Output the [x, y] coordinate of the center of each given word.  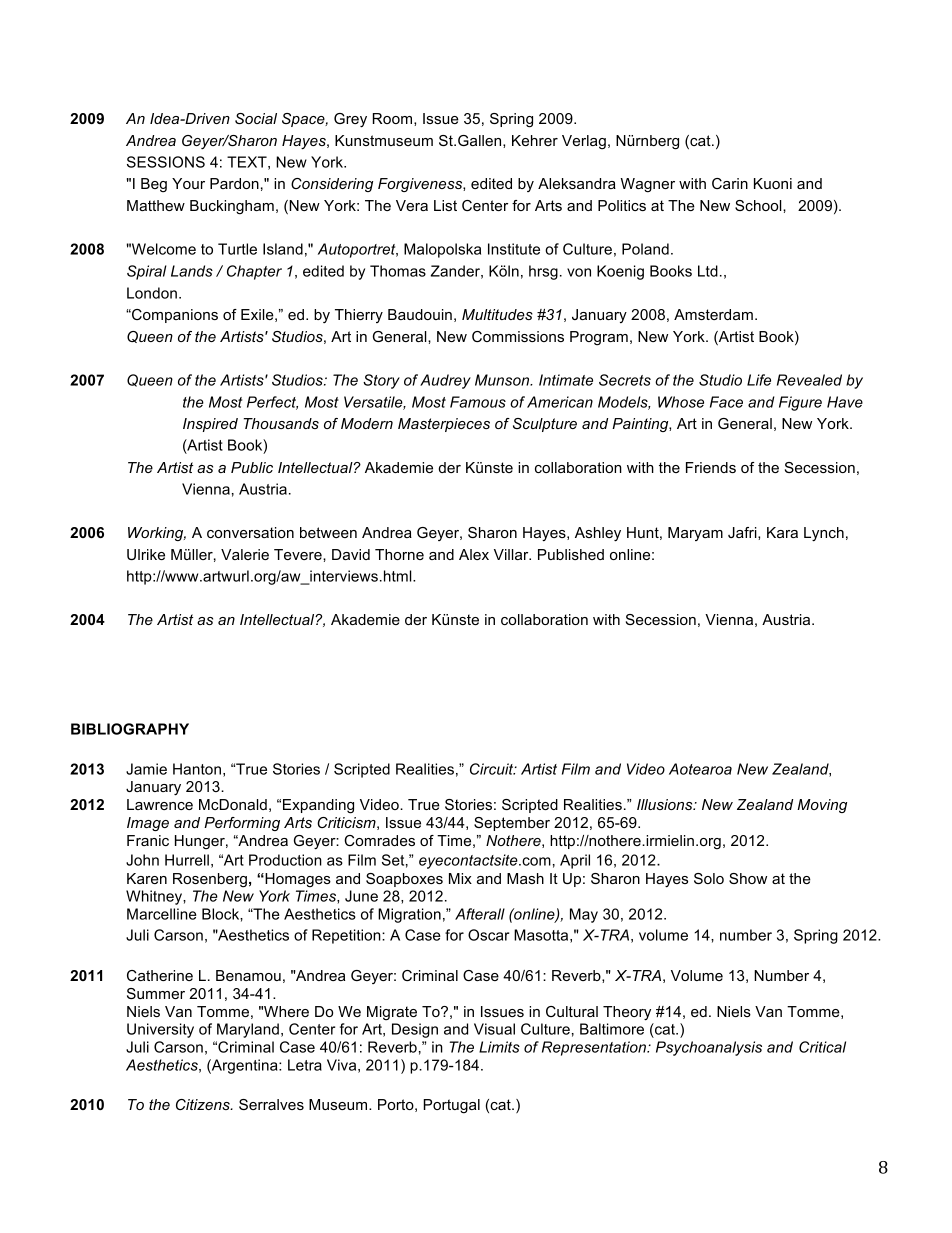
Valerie [245, 554]
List [445, 205]
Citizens [204, 1104]
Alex [474, 554]
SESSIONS [166, 162]
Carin [730, 183]
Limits [499, 1047]
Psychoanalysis [709, 1048]
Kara [782, 532]
